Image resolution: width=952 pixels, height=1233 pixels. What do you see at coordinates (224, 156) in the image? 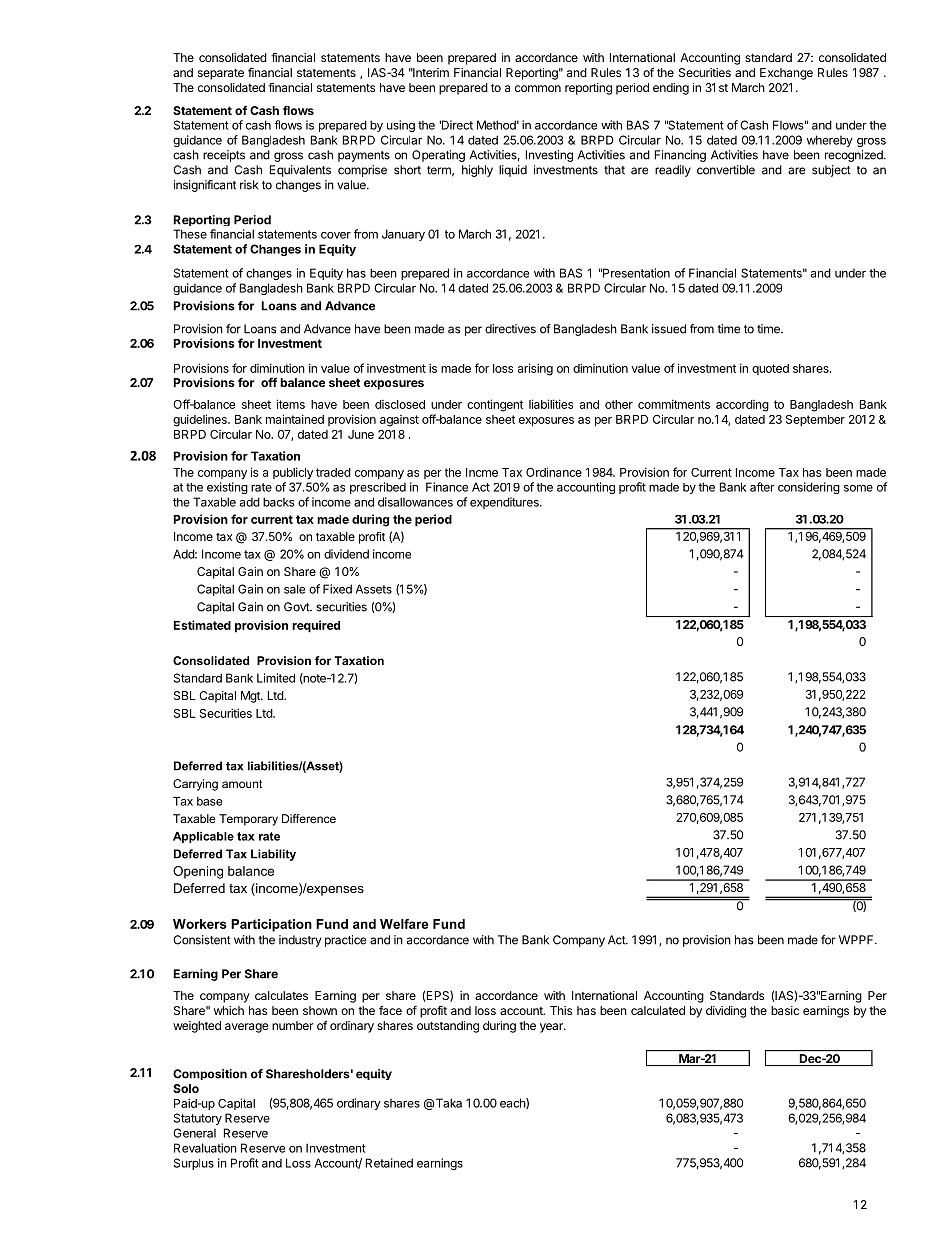
I see `receipts` at bounding box center [224, 156].
